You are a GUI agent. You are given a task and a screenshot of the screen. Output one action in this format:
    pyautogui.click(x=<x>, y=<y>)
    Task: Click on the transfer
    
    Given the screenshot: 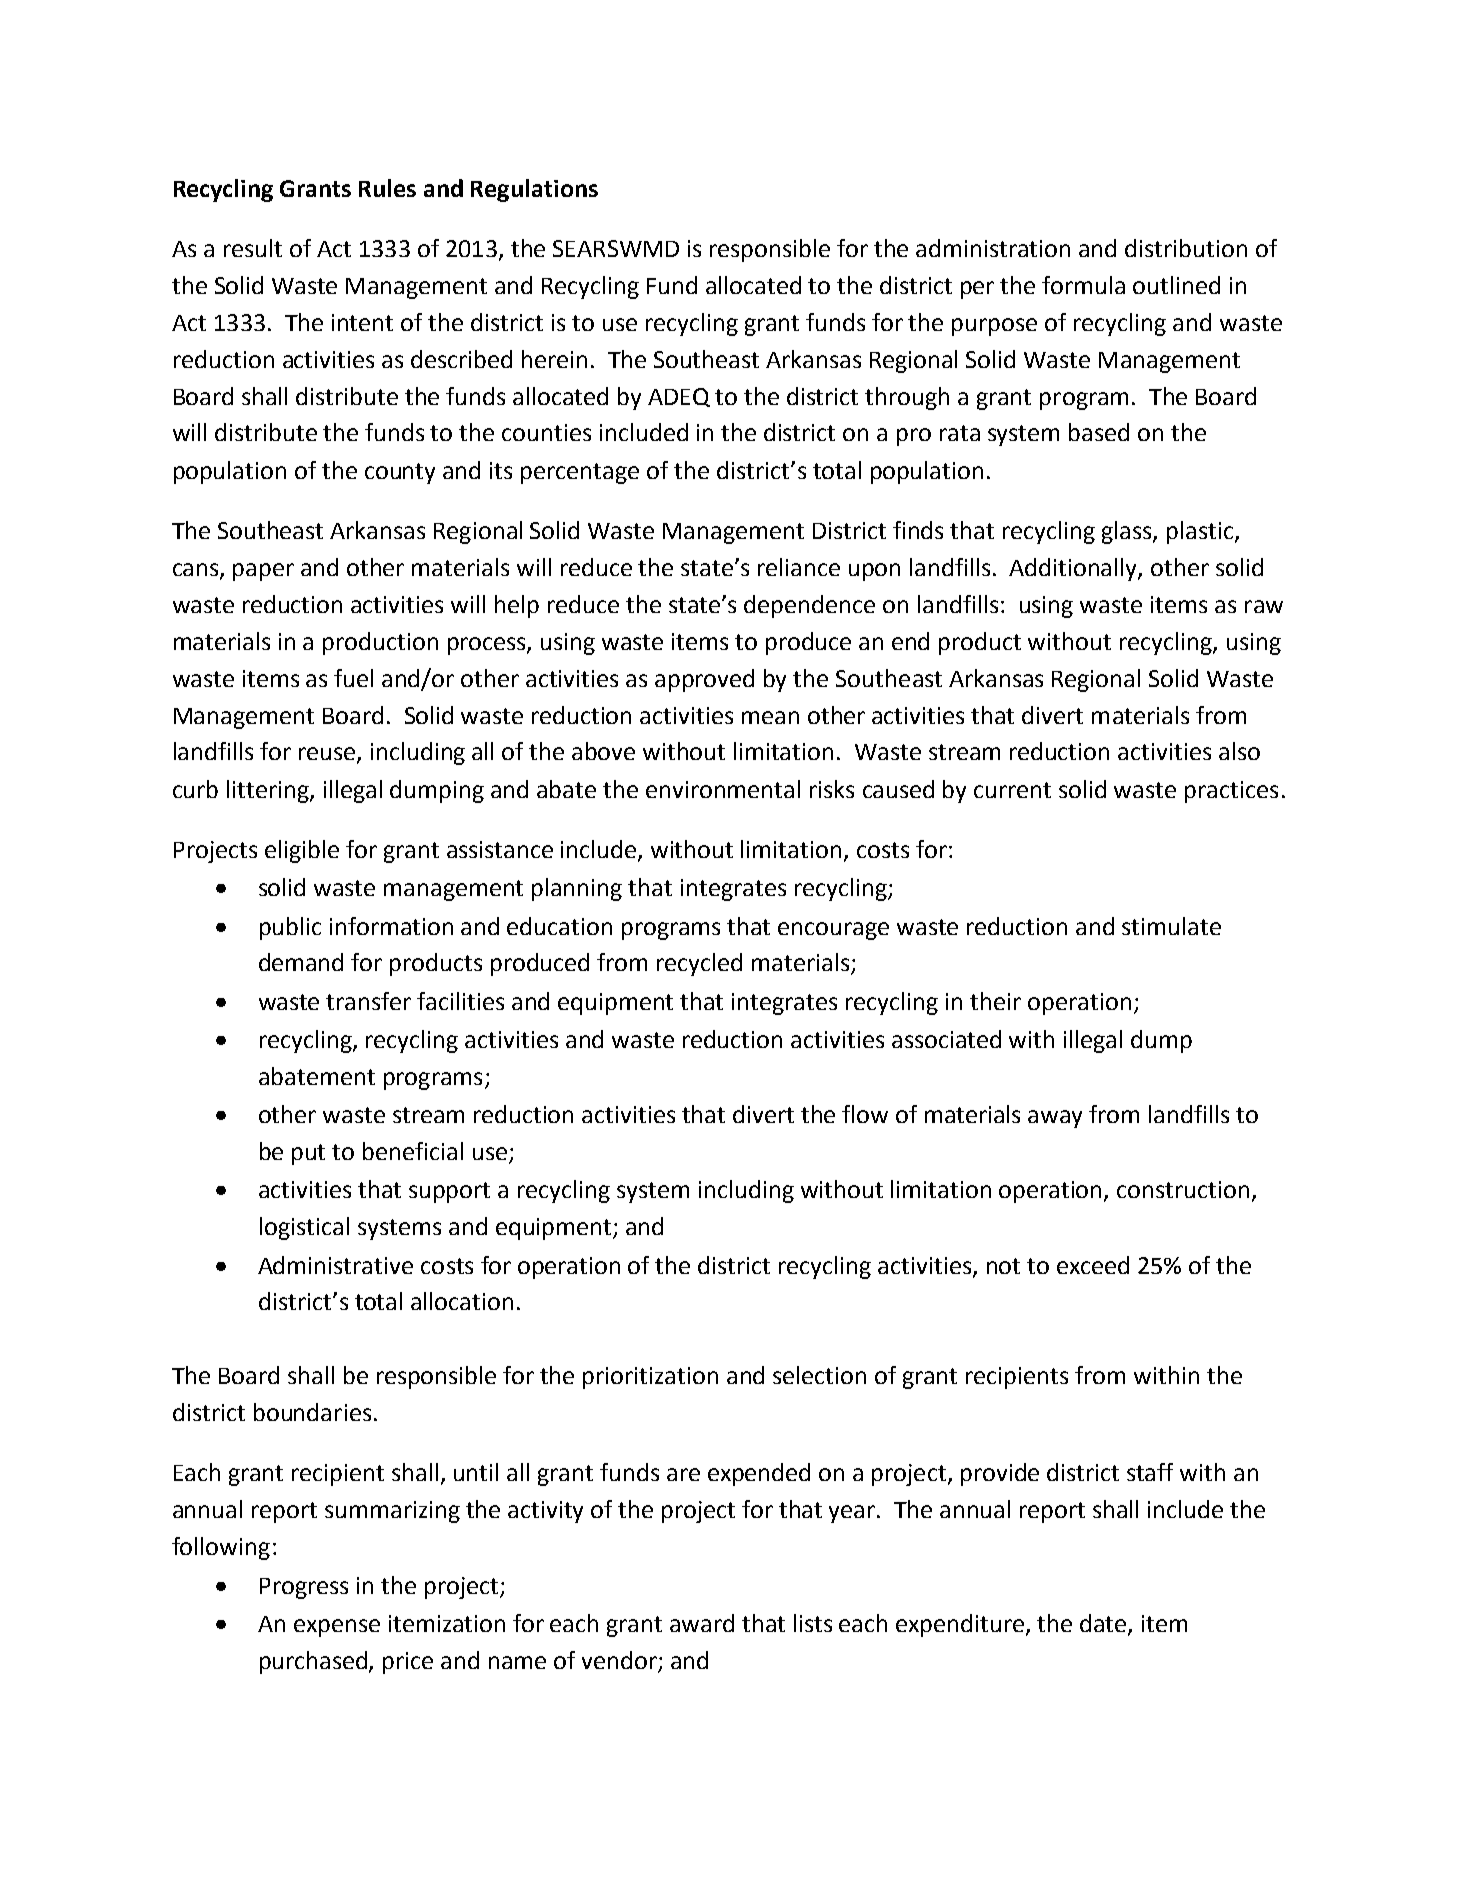 What is the action you would take?
    pyautogui.click(x=368, y=1001)
